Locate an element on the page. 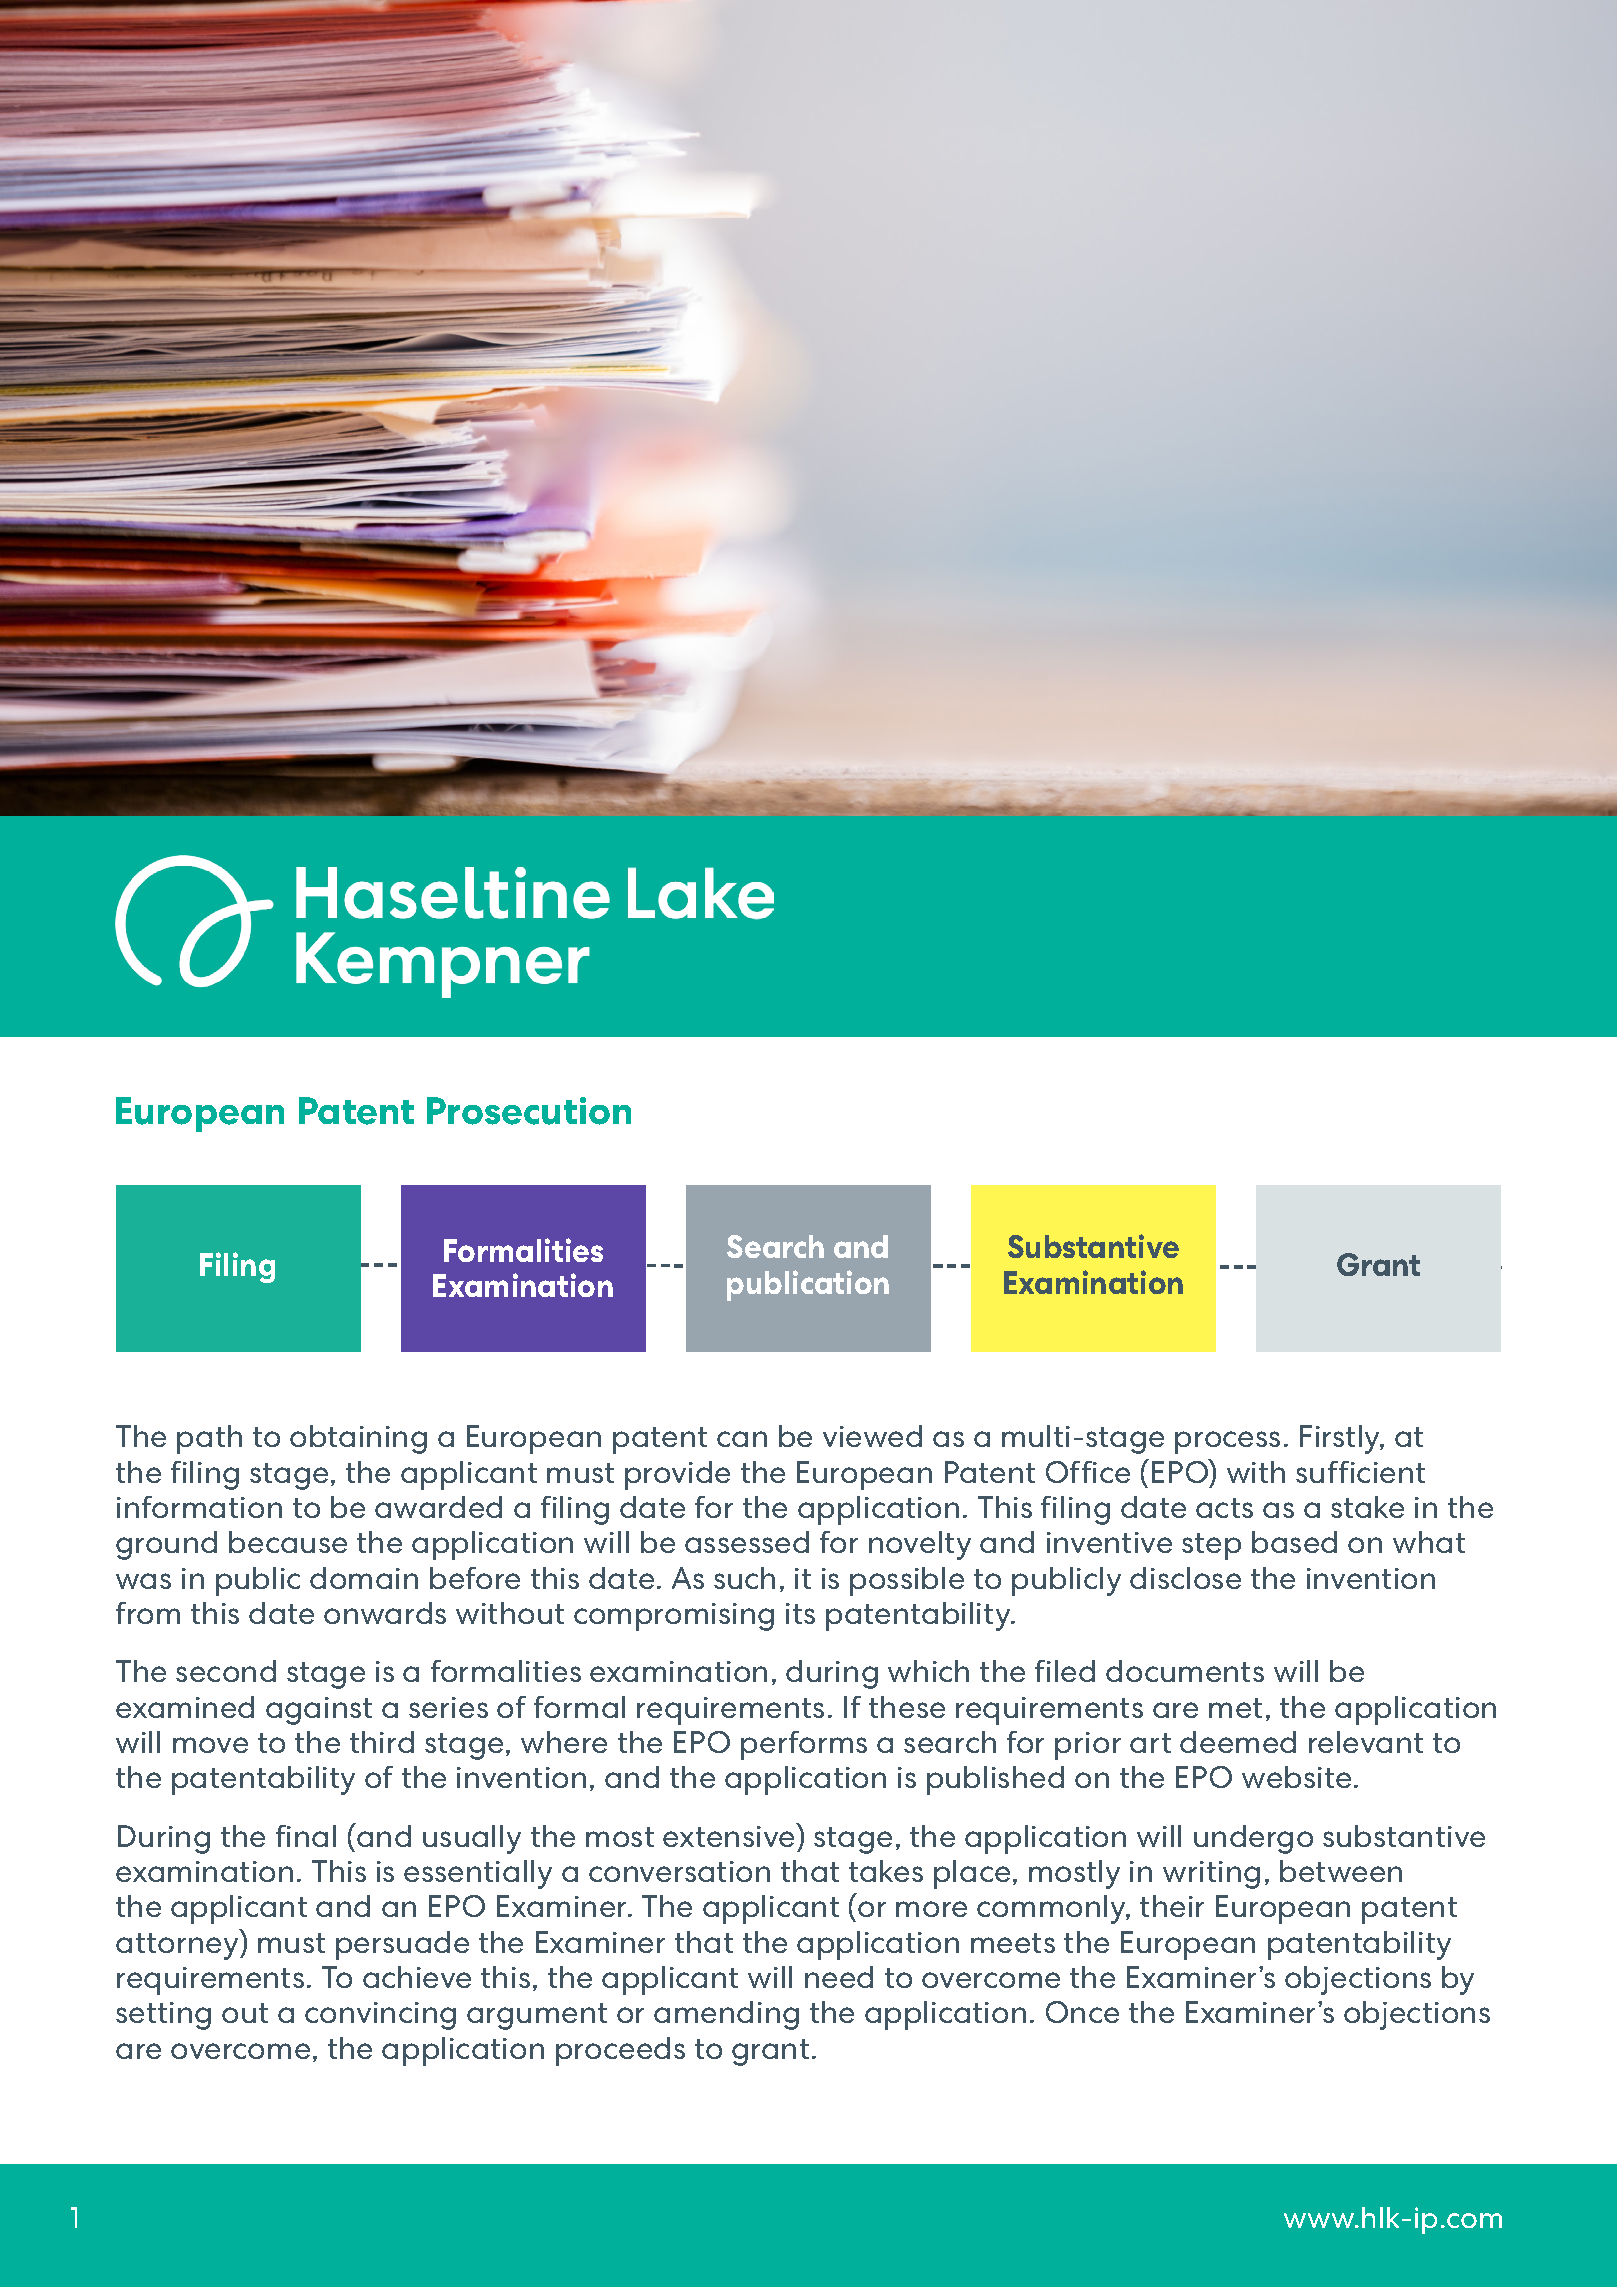 The image size is (1617, 2287). sufficient is located at coordinates (1360, 1472).
